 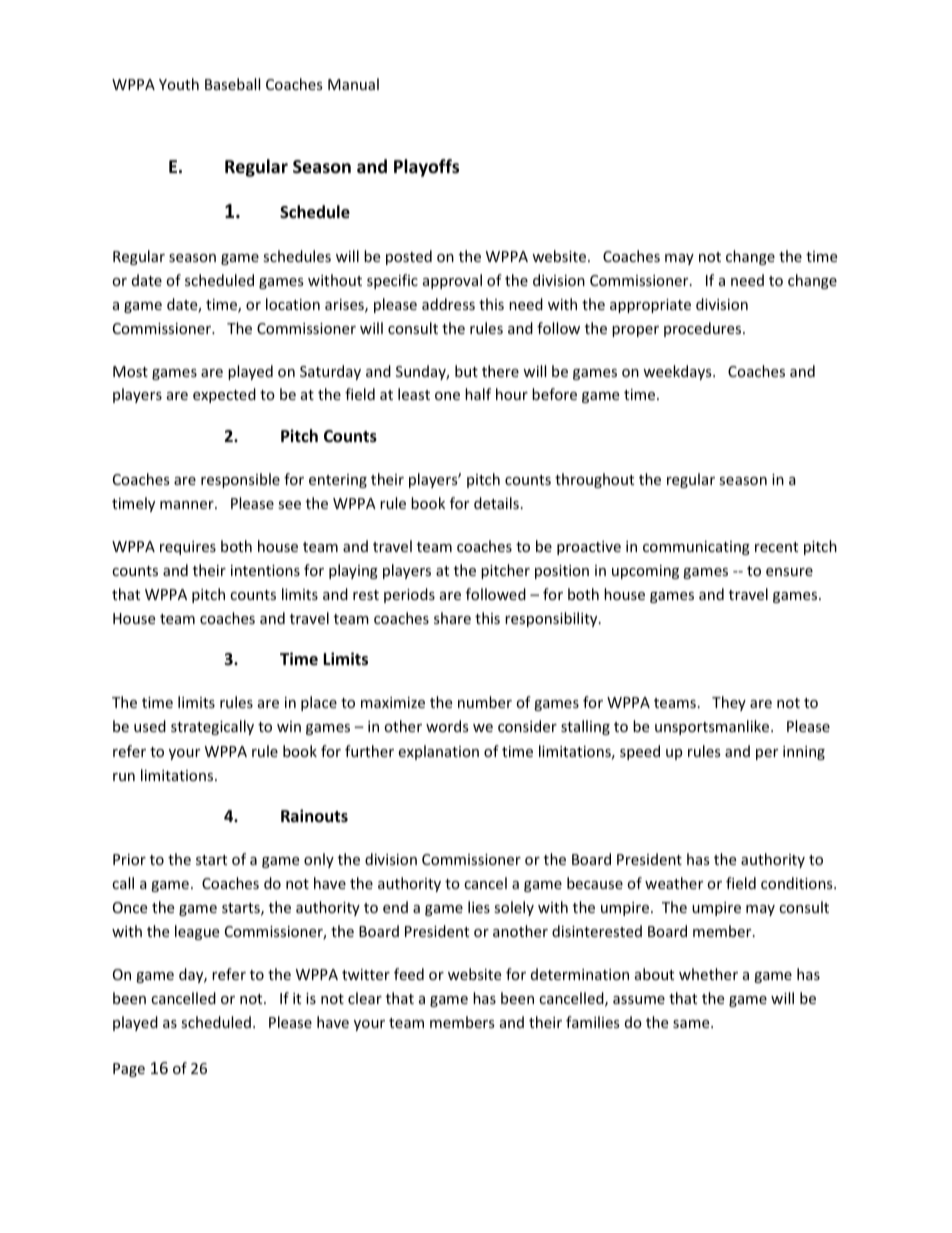 I want to click on communicating, so click(x=696, y=548).
